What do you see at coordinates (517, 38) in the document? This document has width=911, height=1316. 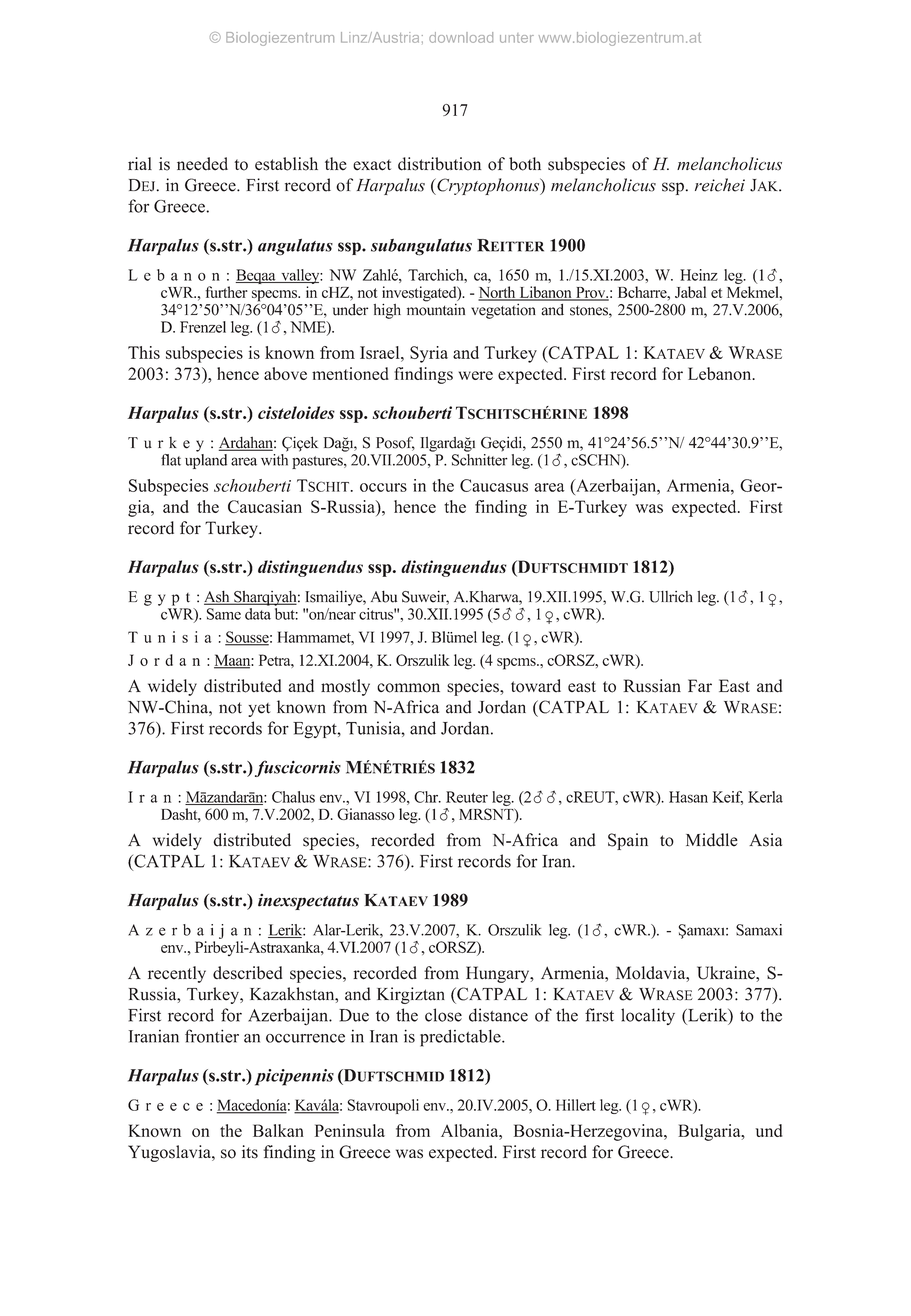 I see `unter` at bounding box center [517, 38].
